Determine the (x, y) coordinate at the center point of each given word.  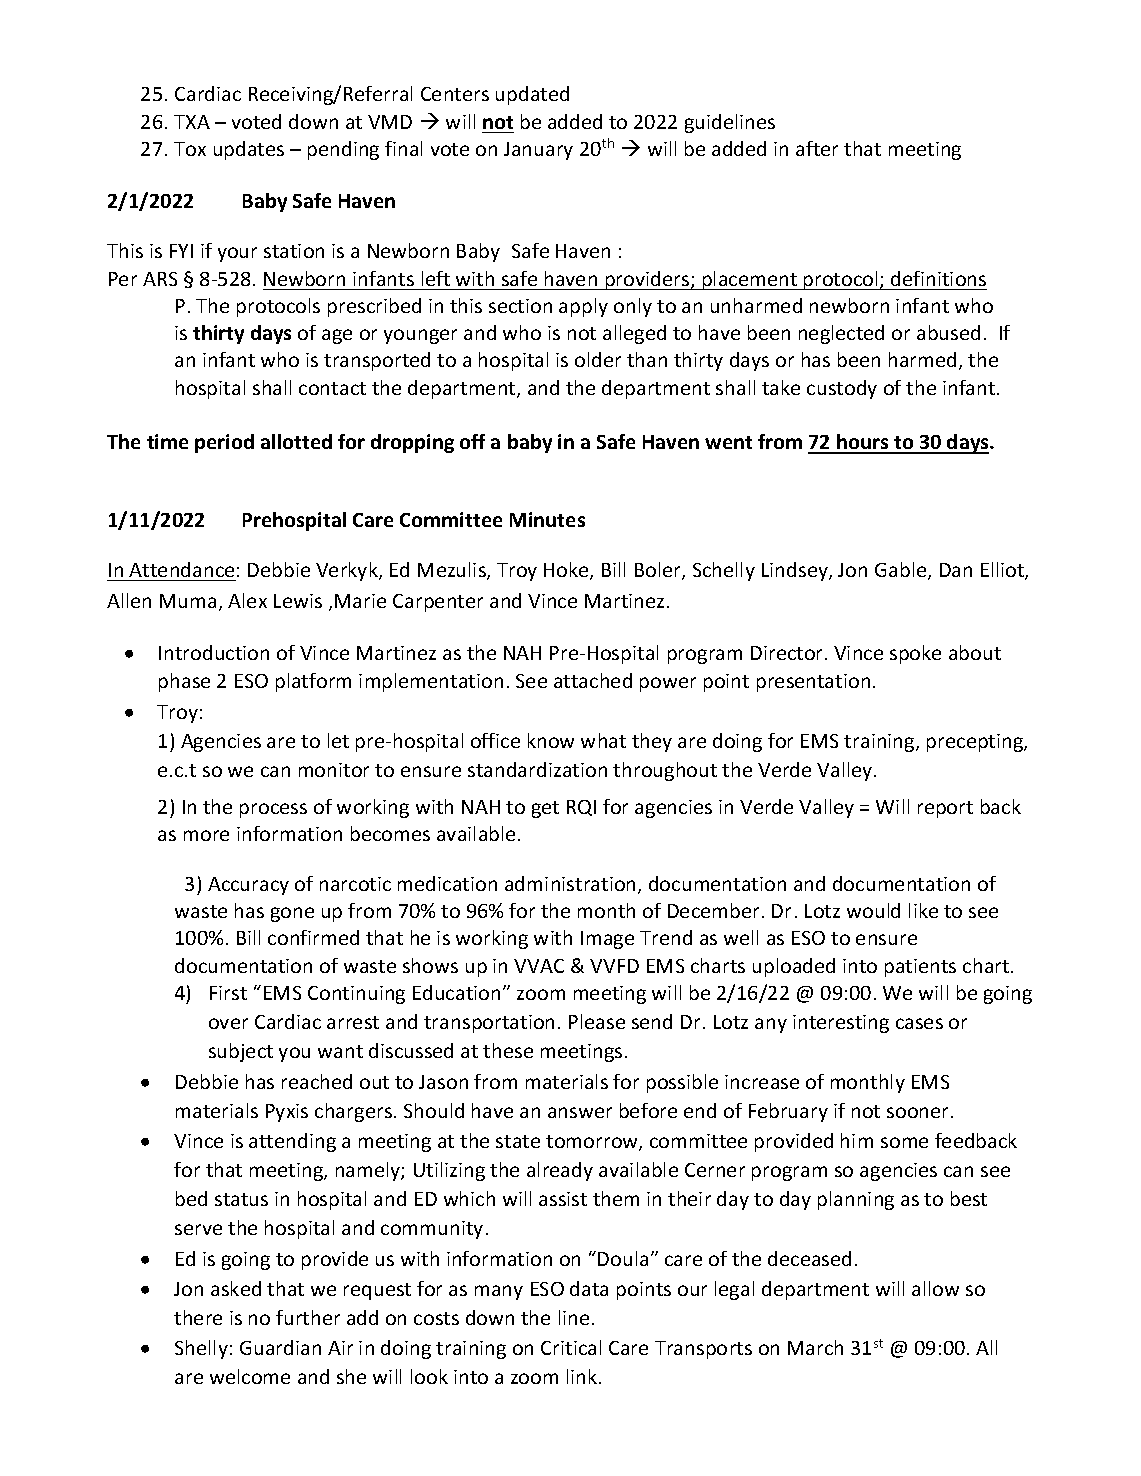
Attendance (181, 569)
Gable (902, 571)
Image (607, 940)
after (817, 148)
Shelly (201, 1349)
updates (249, 150)
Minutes (547, 519)
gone (292, 914)
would (873, 910)
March (815, 1347)
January (538, 151)
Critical (571, 1347)
